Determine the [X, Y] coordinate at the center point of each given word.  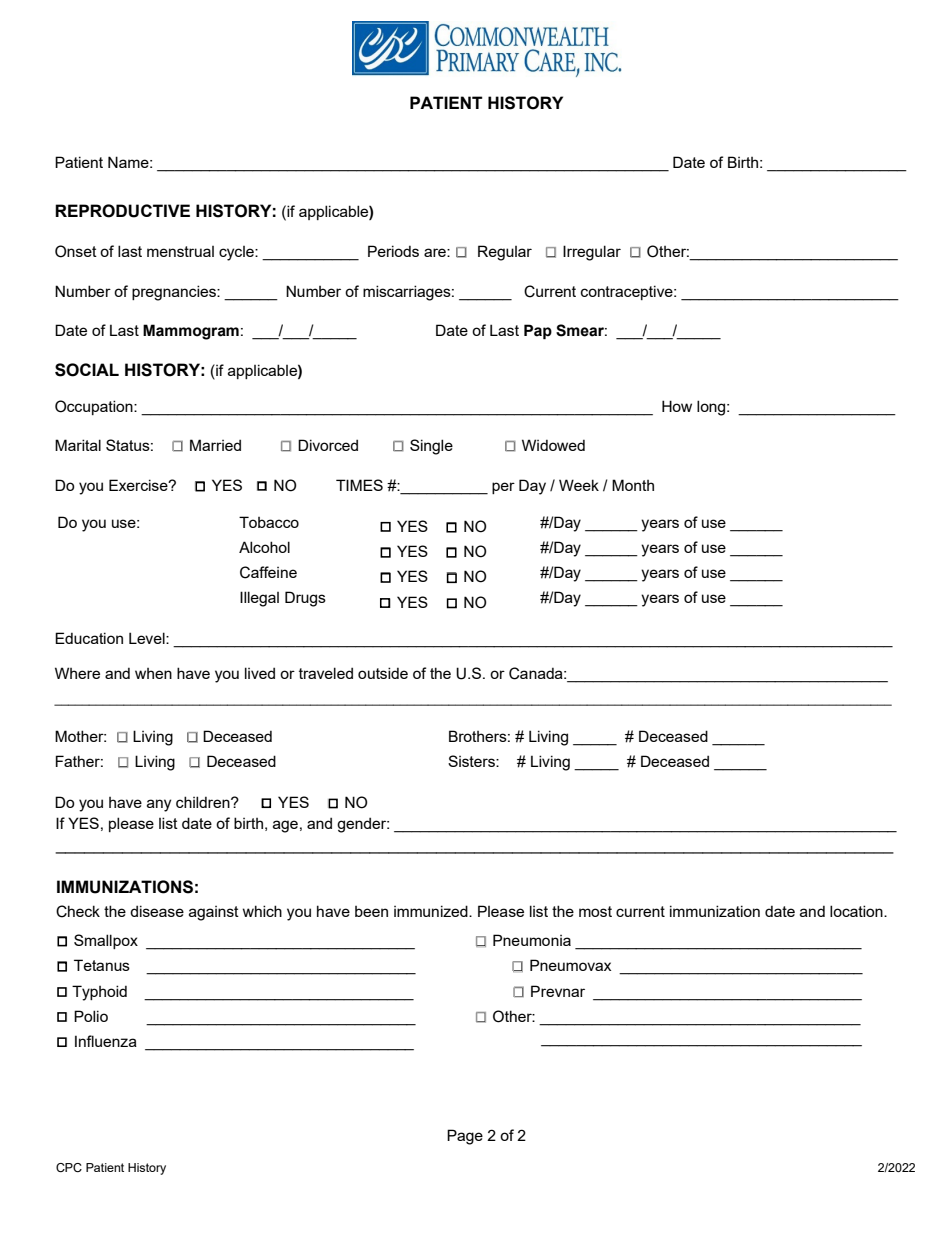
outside [383, 673]
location [857, 911]
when [153, 673]
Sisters [472, 761]
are [436, 252]
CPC [69, 1167]
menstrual [180, 251]
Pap [538, 332]
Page [465, 1137]
